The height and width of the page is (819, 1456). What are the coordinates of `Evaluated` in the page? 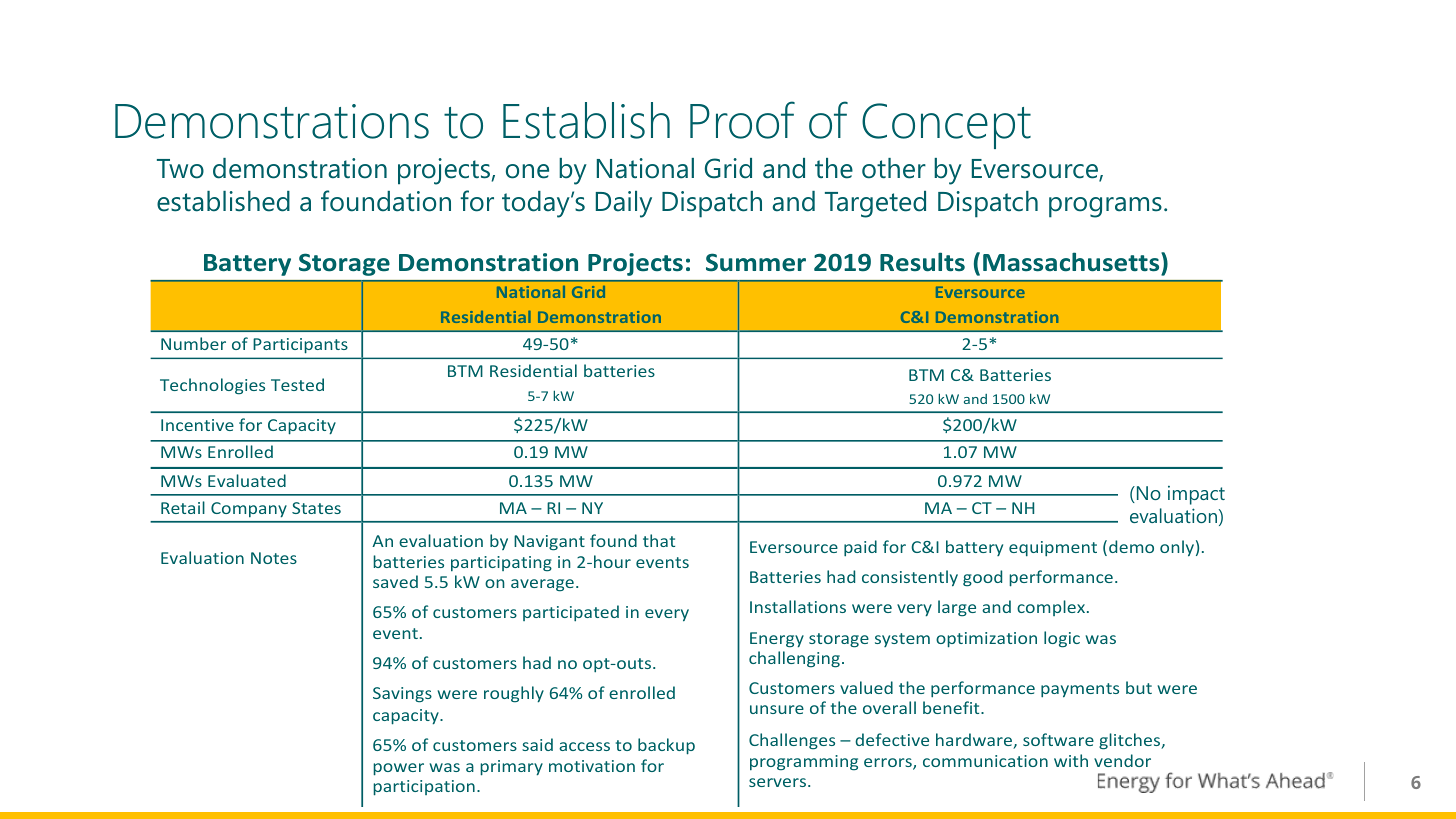 It's located at (247, 480).
